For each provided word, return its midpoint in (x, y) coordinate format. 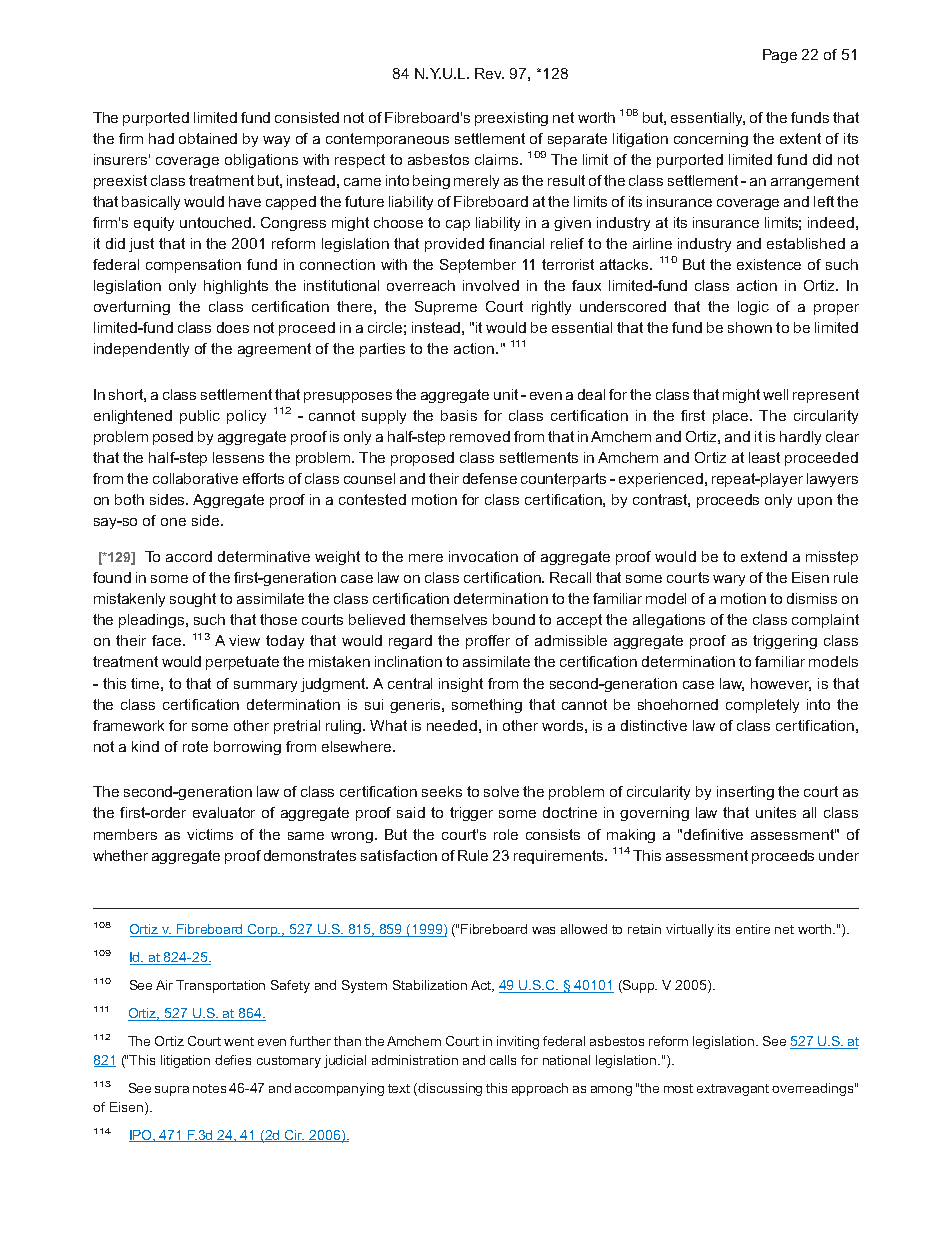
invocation (483, 556)
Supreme (446, 308)
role (506, 834)
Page (780, 56)
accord (189, 556)
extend (764, 556)
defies (233, 1060)
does (233, 327)
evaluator (224, 812)
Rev (489, 73)
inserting (745, 793)
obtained (208, 138)
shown (750, 327)
